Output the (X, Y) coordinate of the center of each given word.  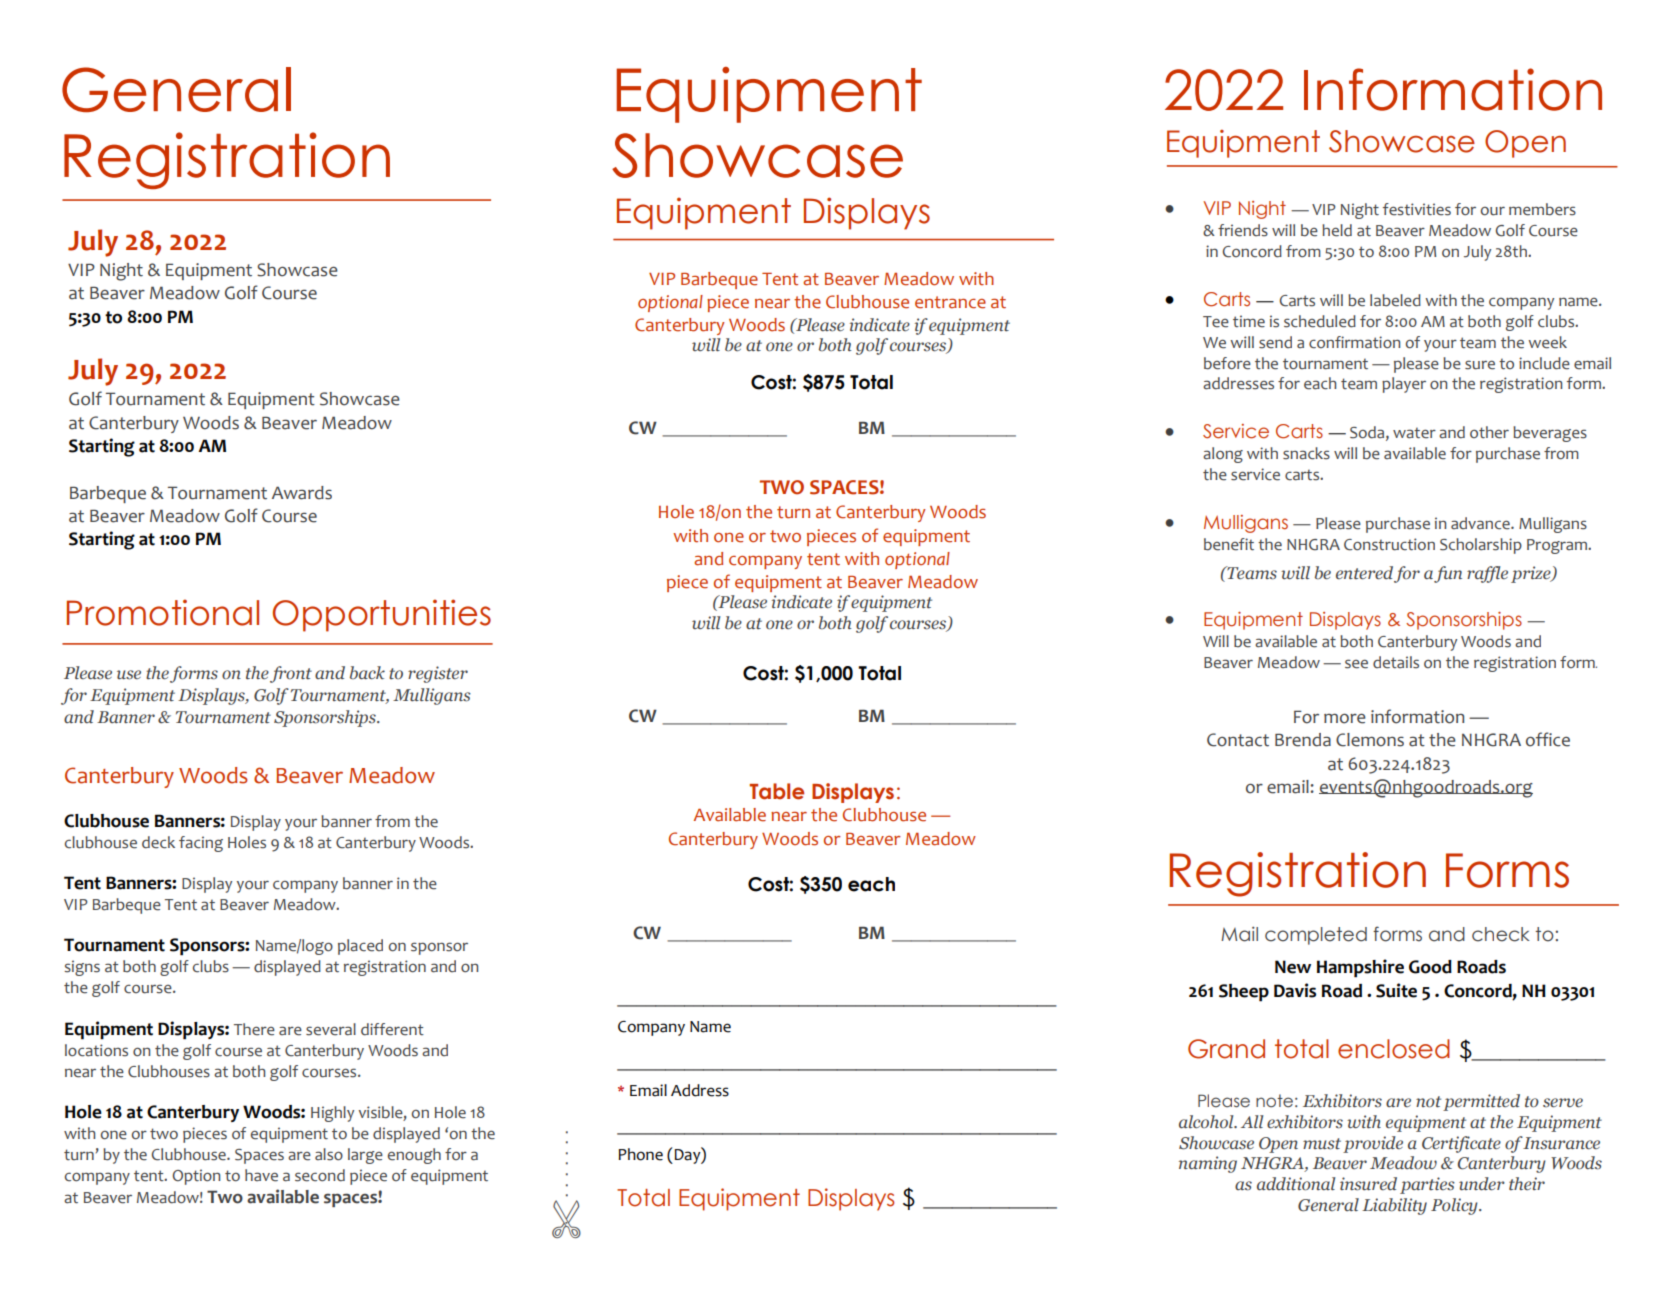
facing (201, 844)
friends (1243, 230)
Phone (640, 1154)
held (1337, 230)
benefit (1229, 544)
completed (1316, 936)
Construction (1389, 544)
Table (776, 791)
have (261, 1175)
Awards (302, 493)
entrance (950, 302)
